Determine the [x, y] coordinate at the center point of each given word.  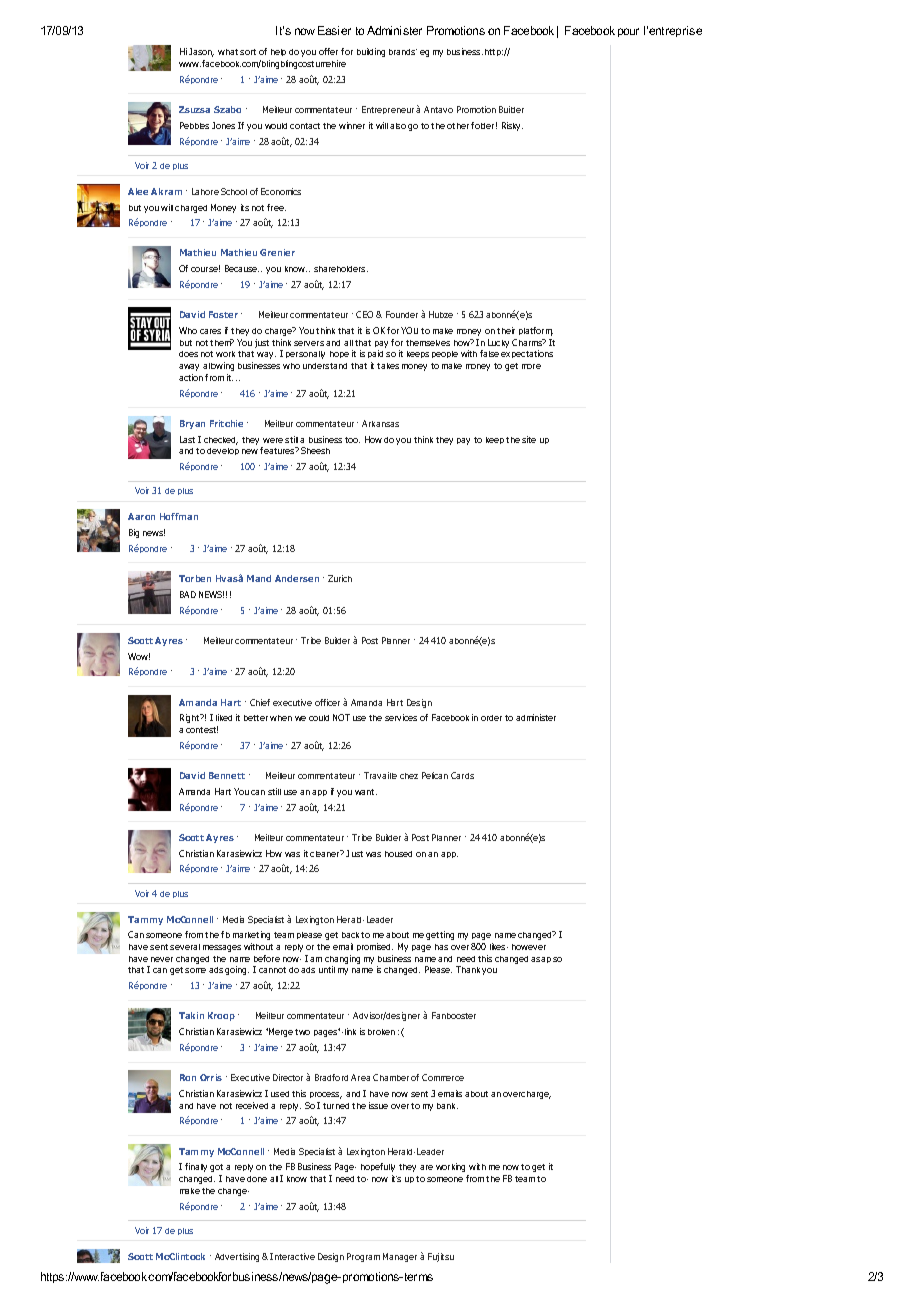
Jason [201, 52]
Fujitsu [441, 1257]
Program [363, 1257]
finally [196, 1167]
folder [484, 125]
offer [328, 51]
